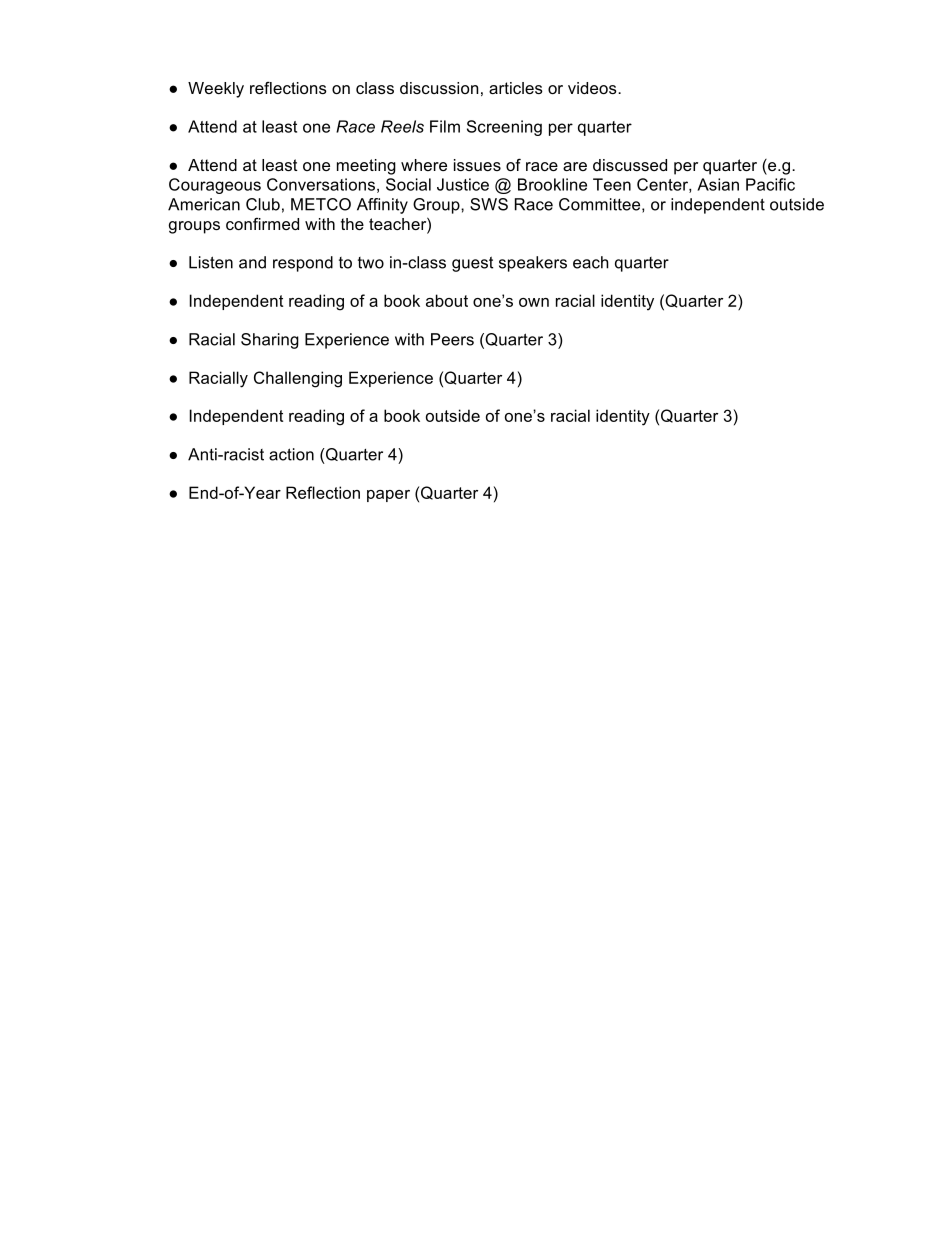 The image size is (952, 1233). Describe the element at coordinates (452, 339) in the screenshot. I see `Peers` at that location.
